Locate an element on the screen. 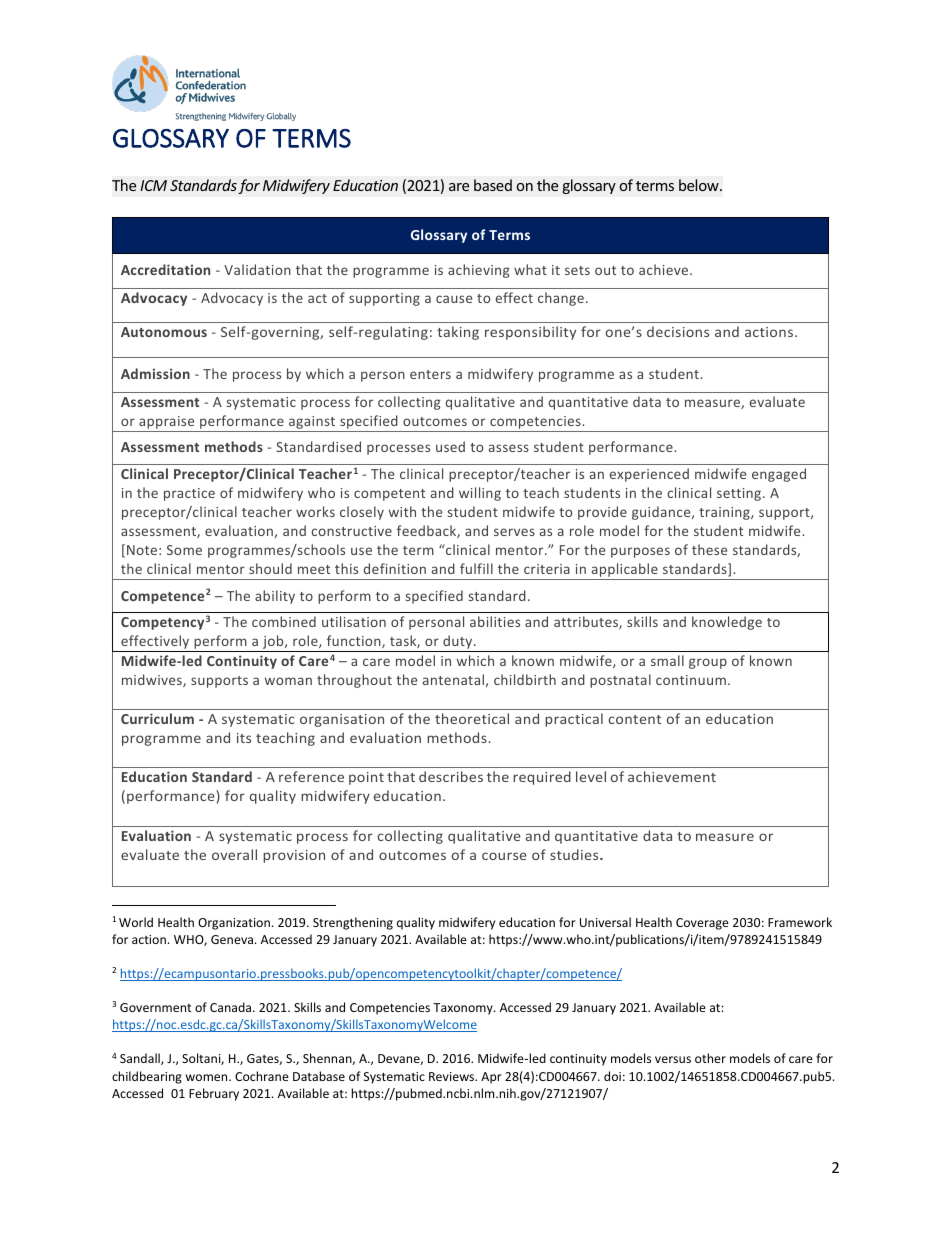 This screenshot has height=1233, width=952. its is located at coordinates (244, 738).
